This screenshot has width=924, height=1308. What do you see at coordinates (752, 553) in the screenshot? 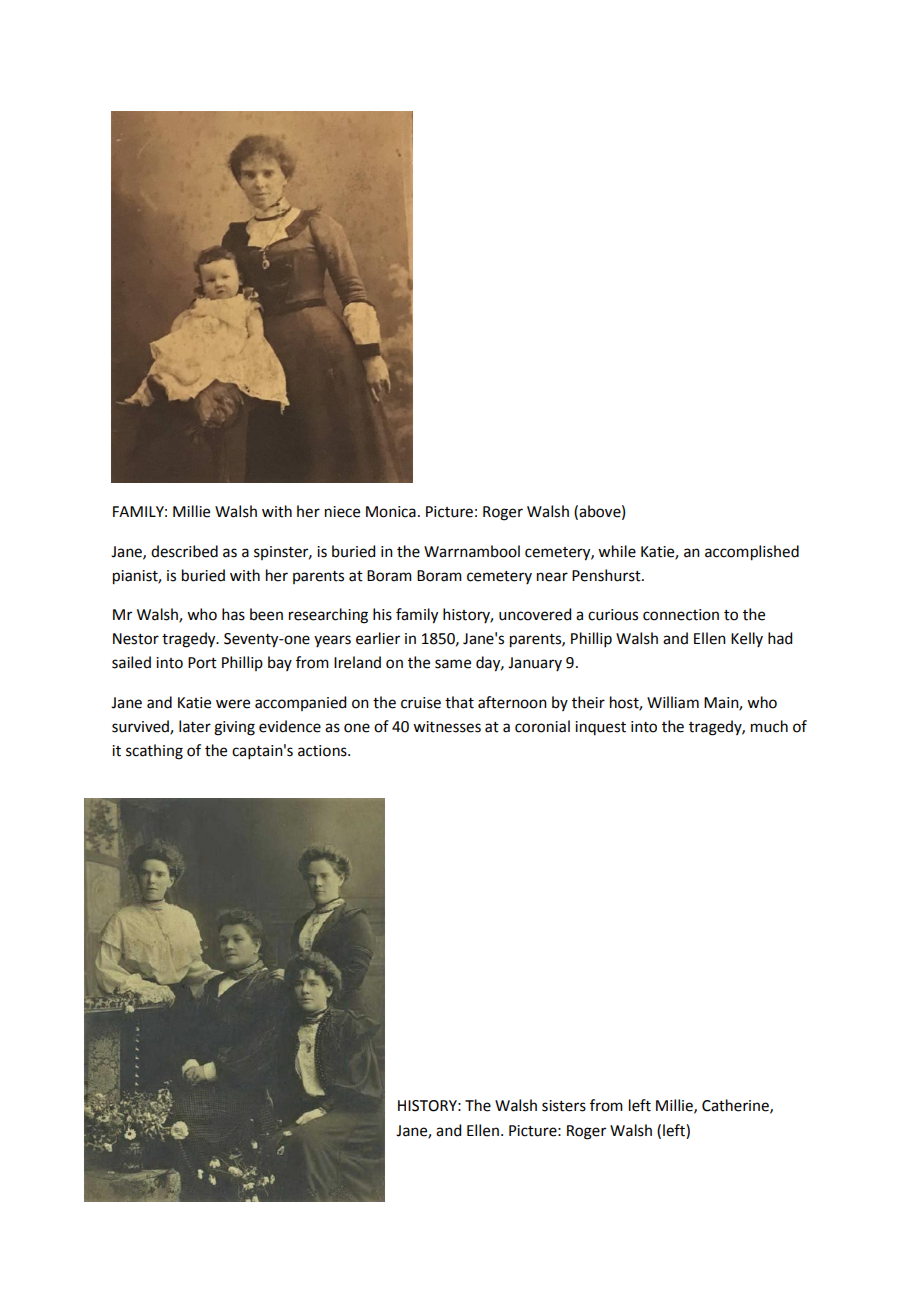
I see `accomplished` at bounding box center [752, 553].
